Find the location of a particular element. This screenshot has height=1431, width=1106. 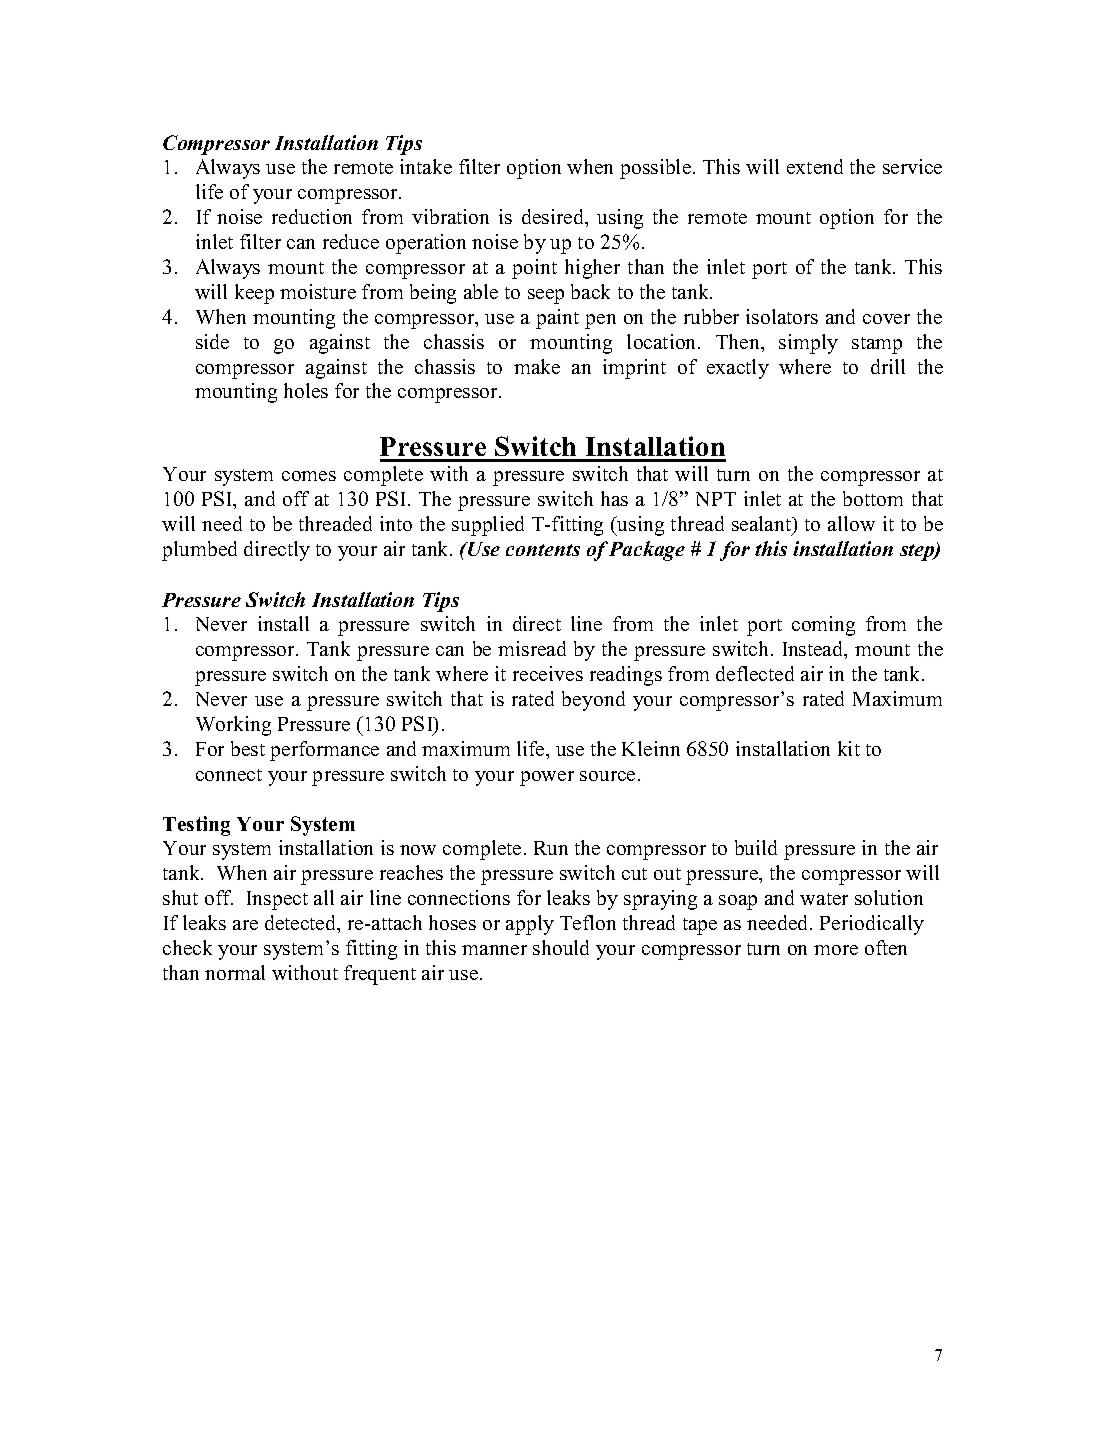

desired is located at coordinates (554, 218).
